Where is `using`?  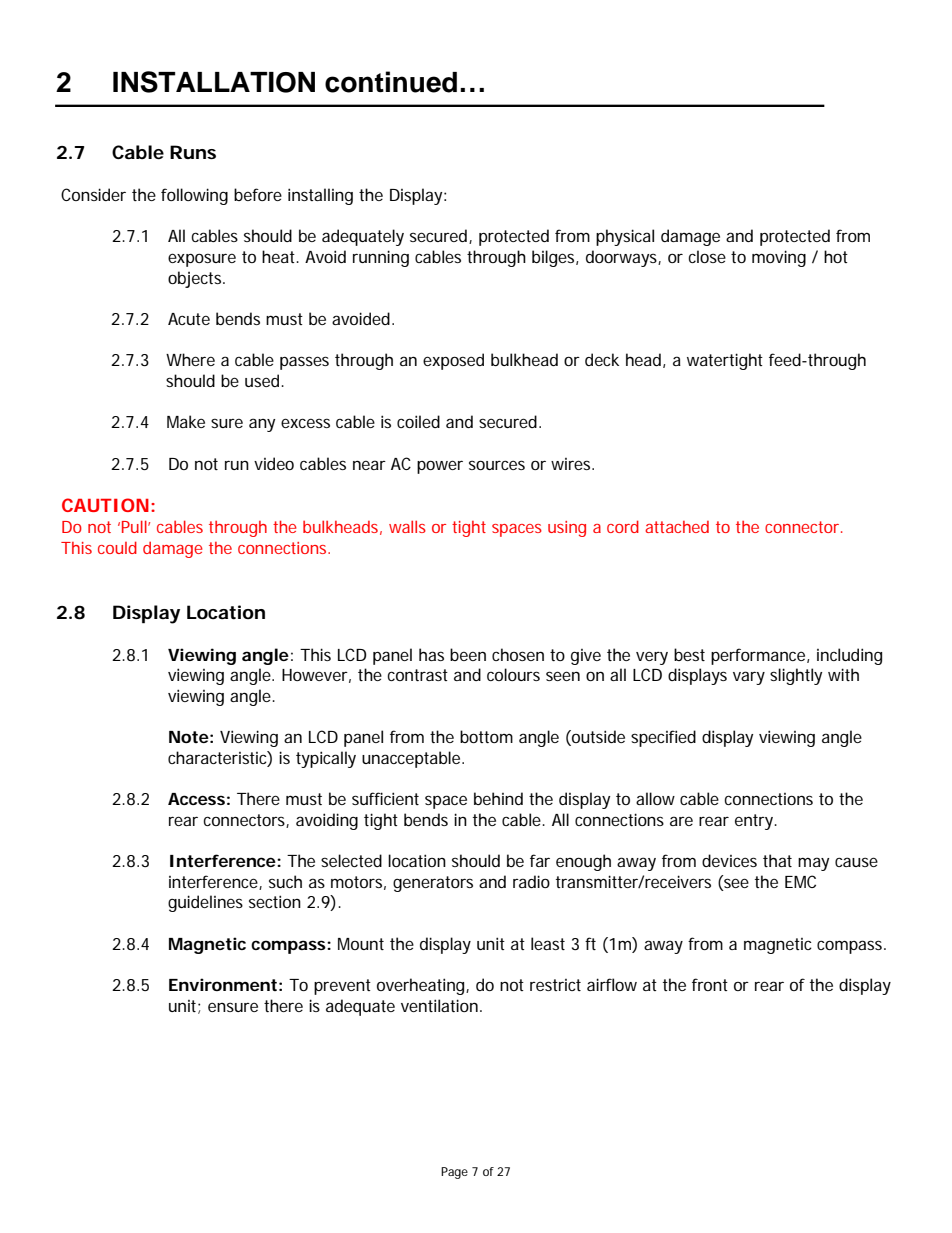
using is located at coordinates (567, 529).
